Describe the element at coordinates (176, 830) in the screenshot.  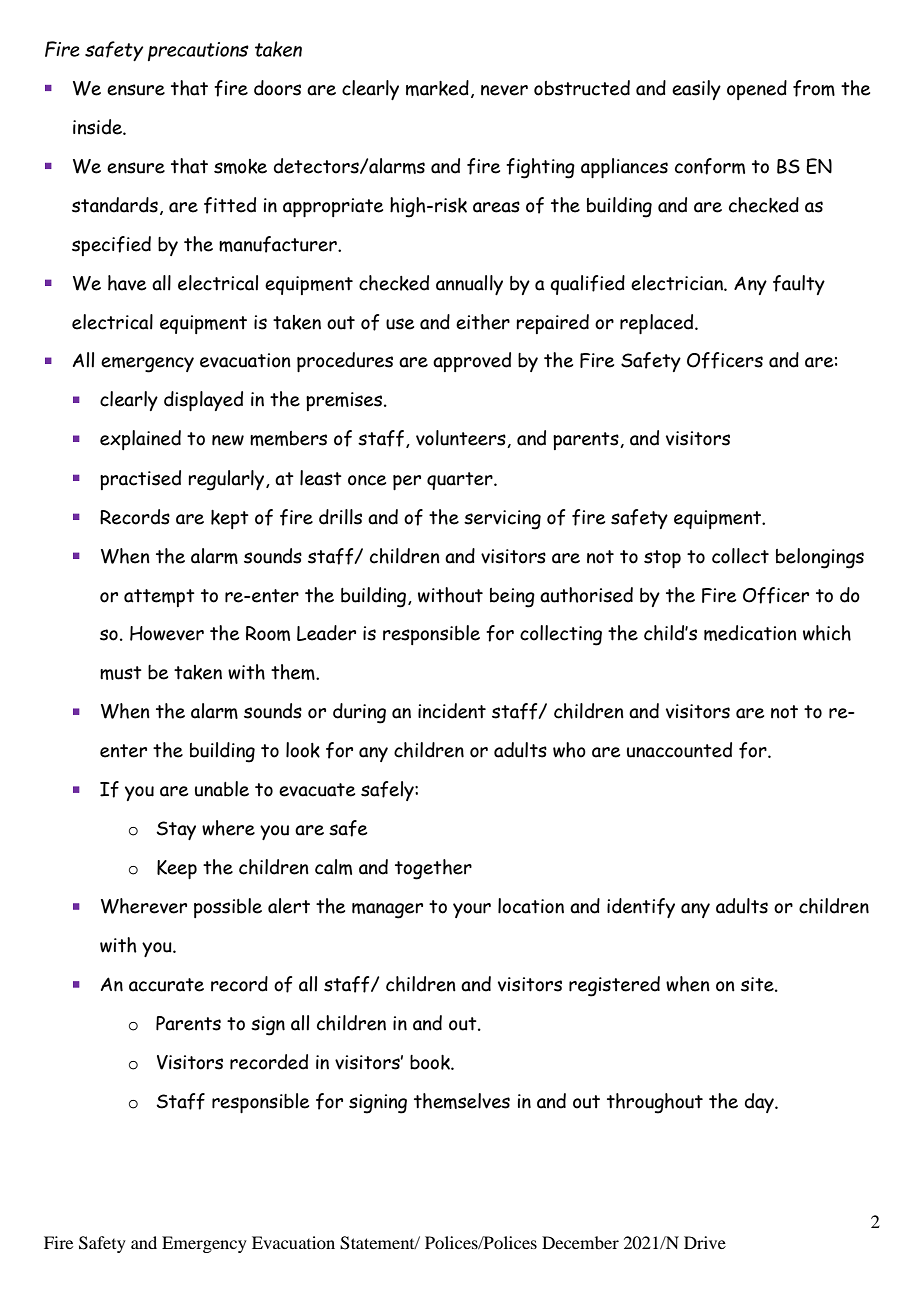
I see `Stay` at that location.
